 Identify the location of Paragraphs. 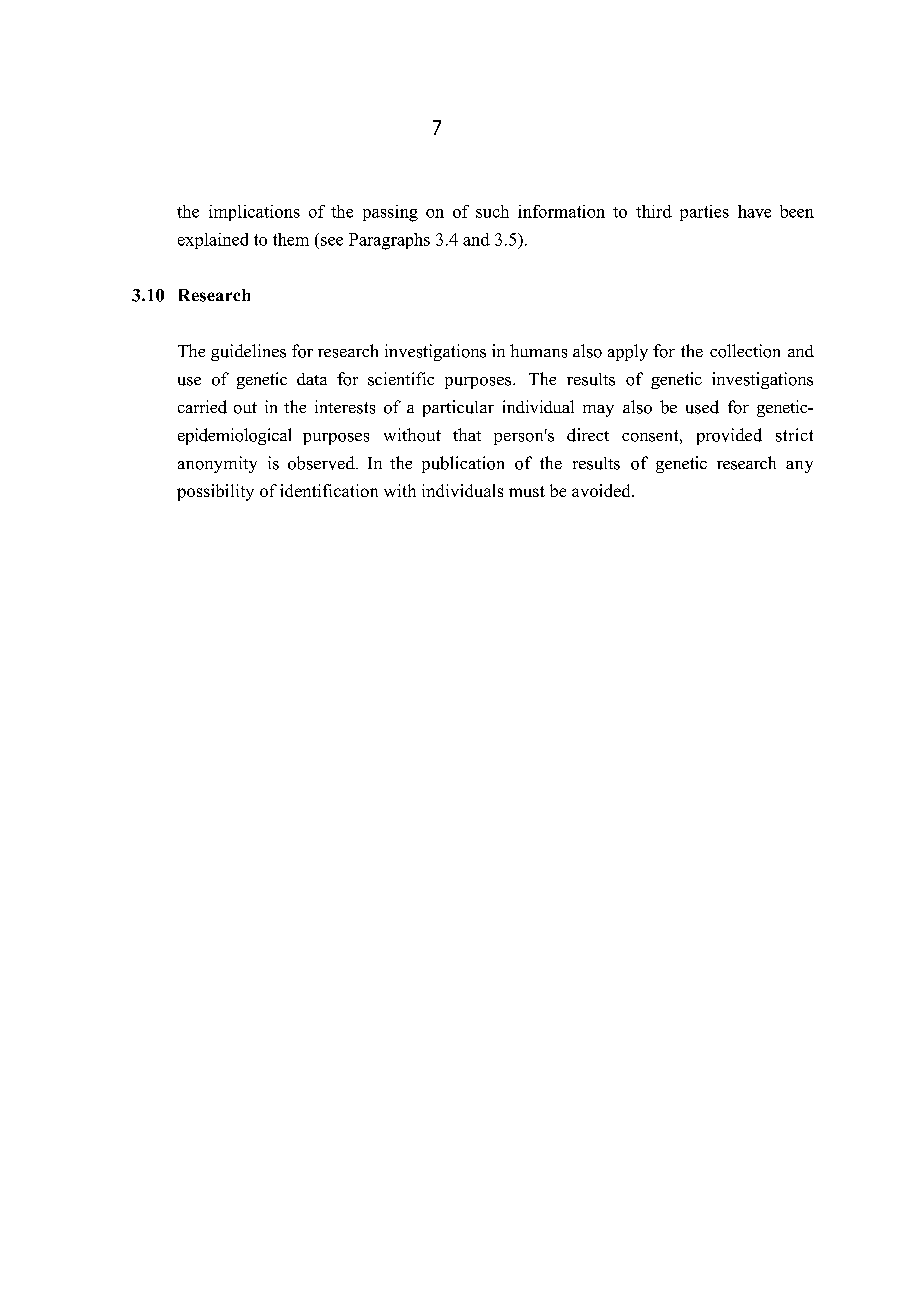
(389, 241).
